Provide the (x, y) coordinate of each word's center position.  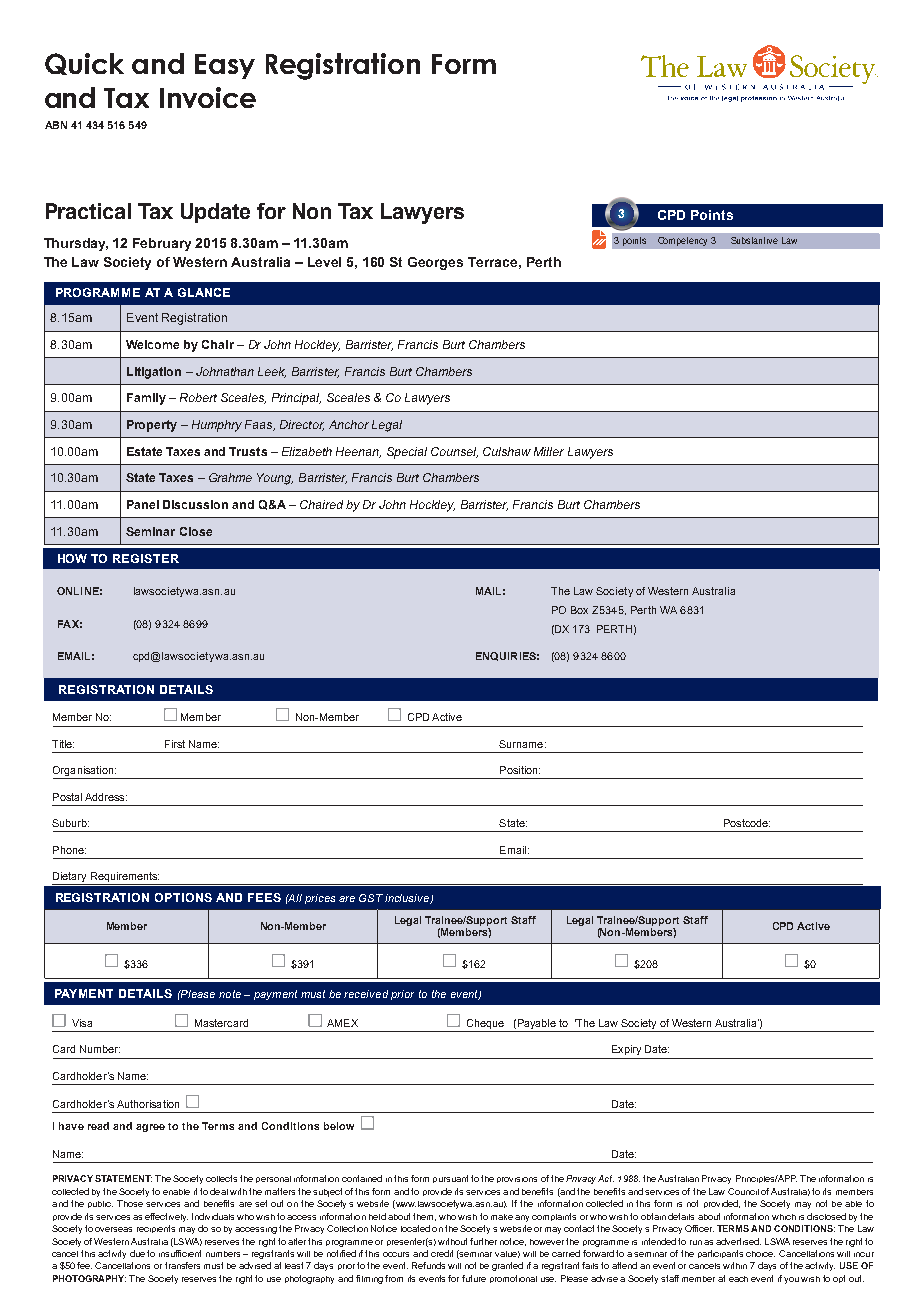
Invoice (208, 97)
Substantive (754, 240)
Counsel (454, 452)
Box (579, 610)
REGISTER (146, 558)
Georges (435, 263)
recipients (156, 1229)
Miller (549, 451)
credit (442, 1253)
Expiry (626, 1050)
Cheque (485, 1025)
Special (407, 453)
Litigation (154, 373)
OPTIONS (183, 897)
